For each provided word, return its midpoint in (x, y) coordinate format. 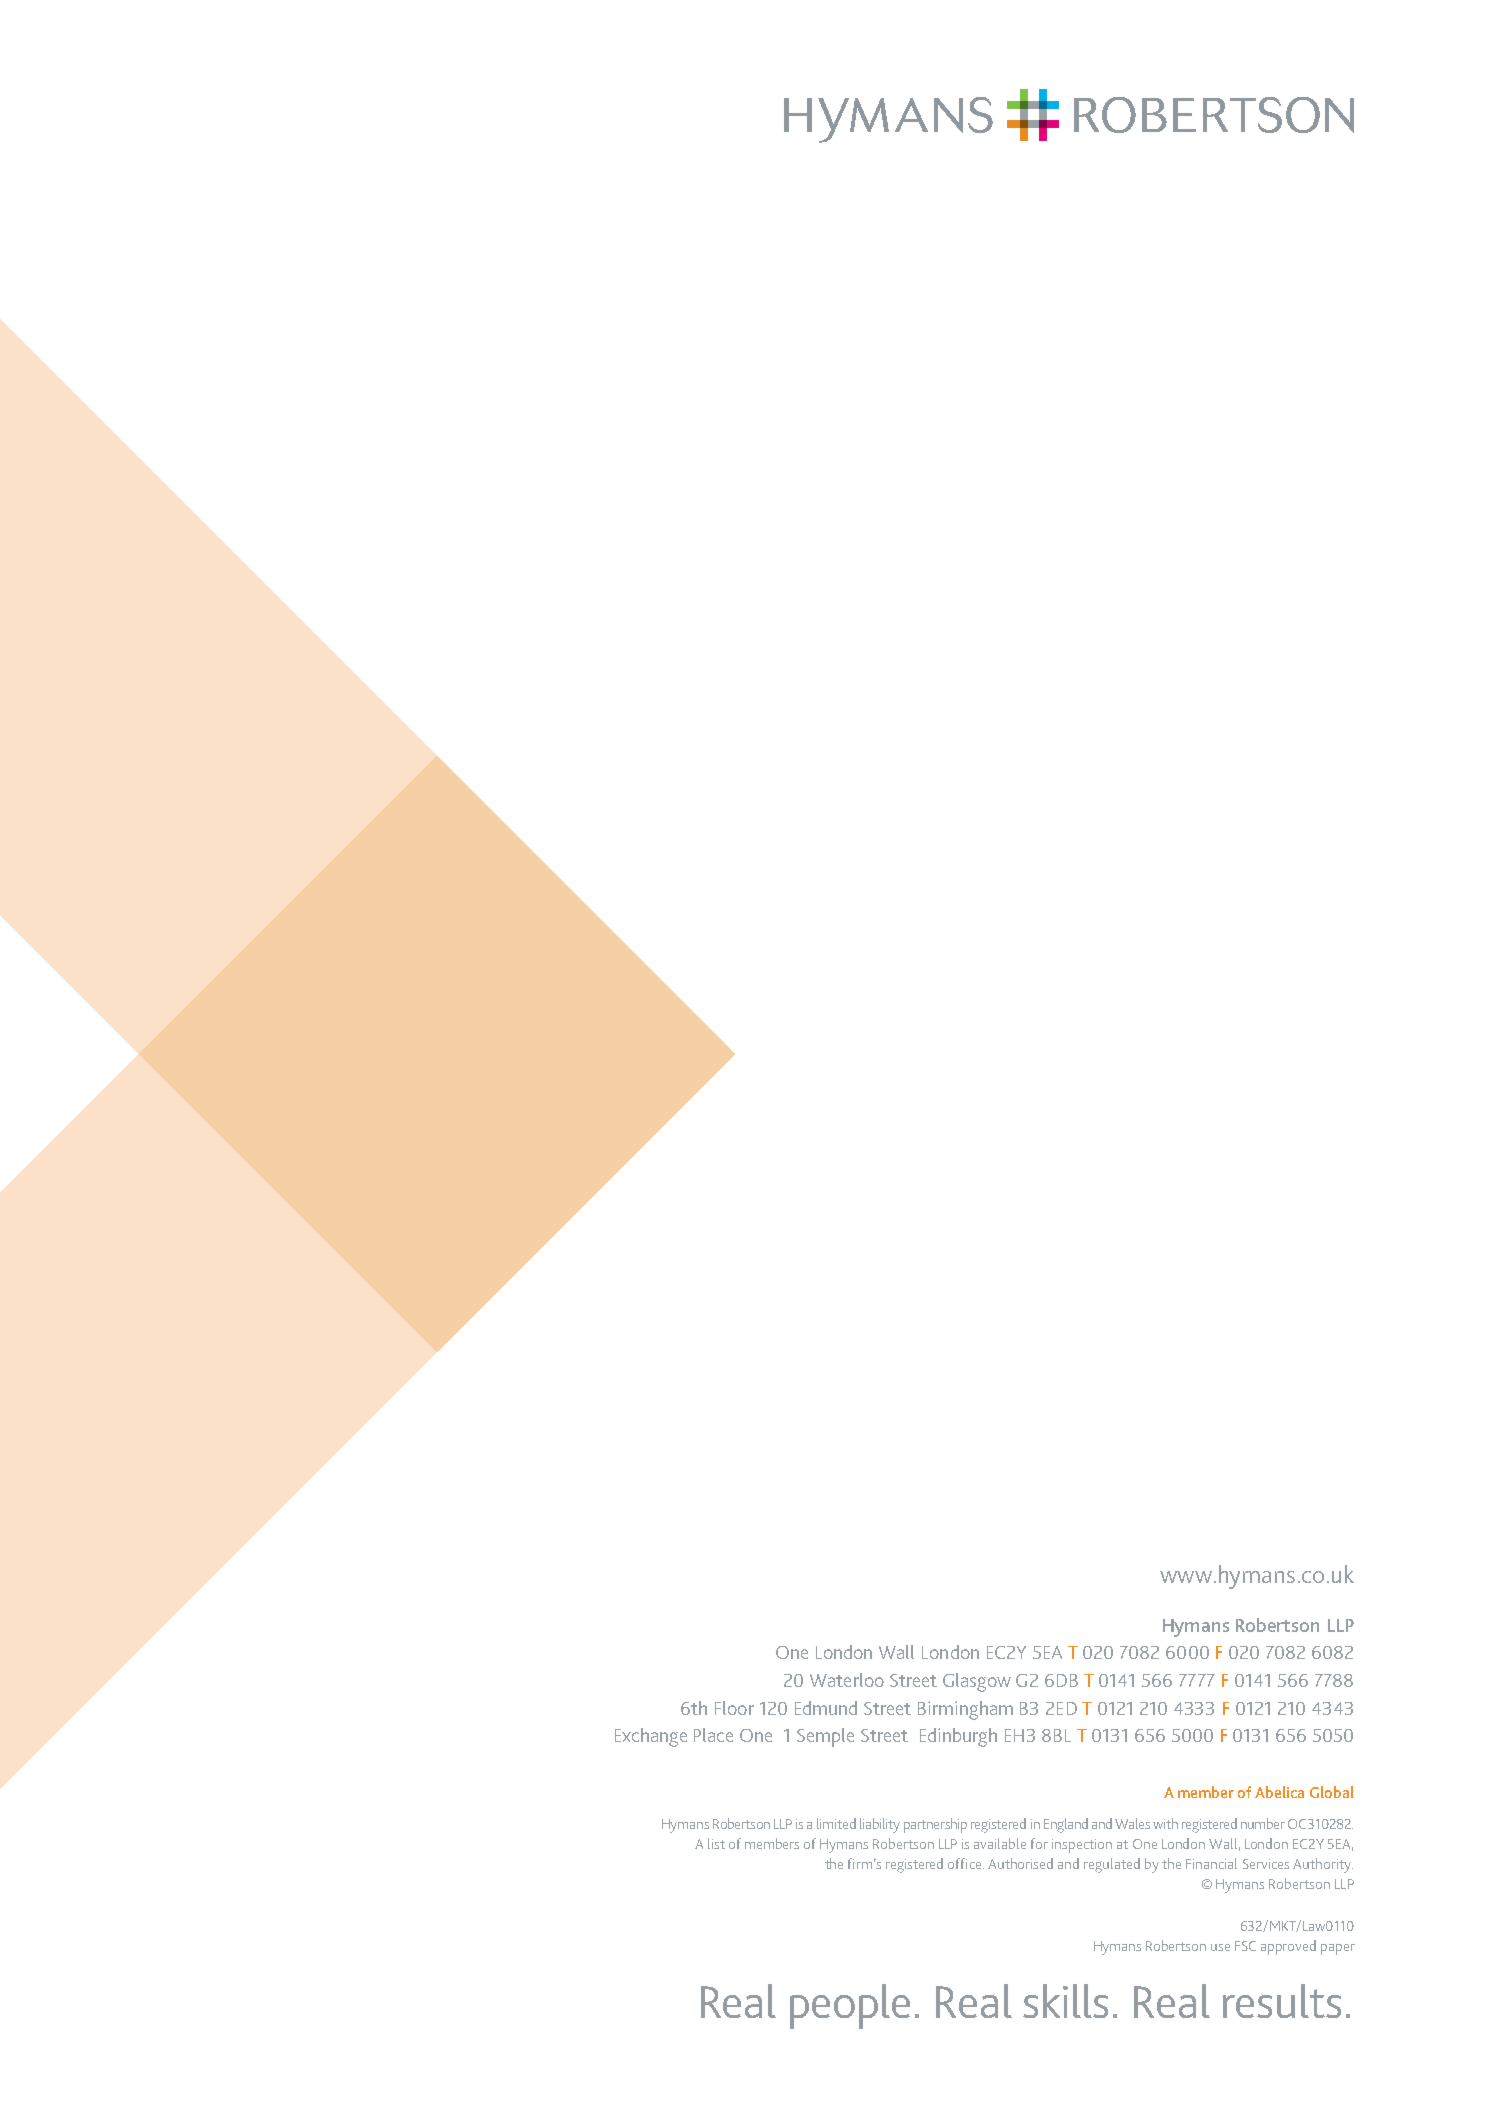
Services (1266, 1864)
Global (1332, 1792)
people (850, 2006)
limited (836, 1823)
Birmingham (965, 1710)
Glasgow (977, 1682)
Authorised (1020, 1863)
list (716, 1843)
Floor (734, 1708)
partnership (935, 1825)
